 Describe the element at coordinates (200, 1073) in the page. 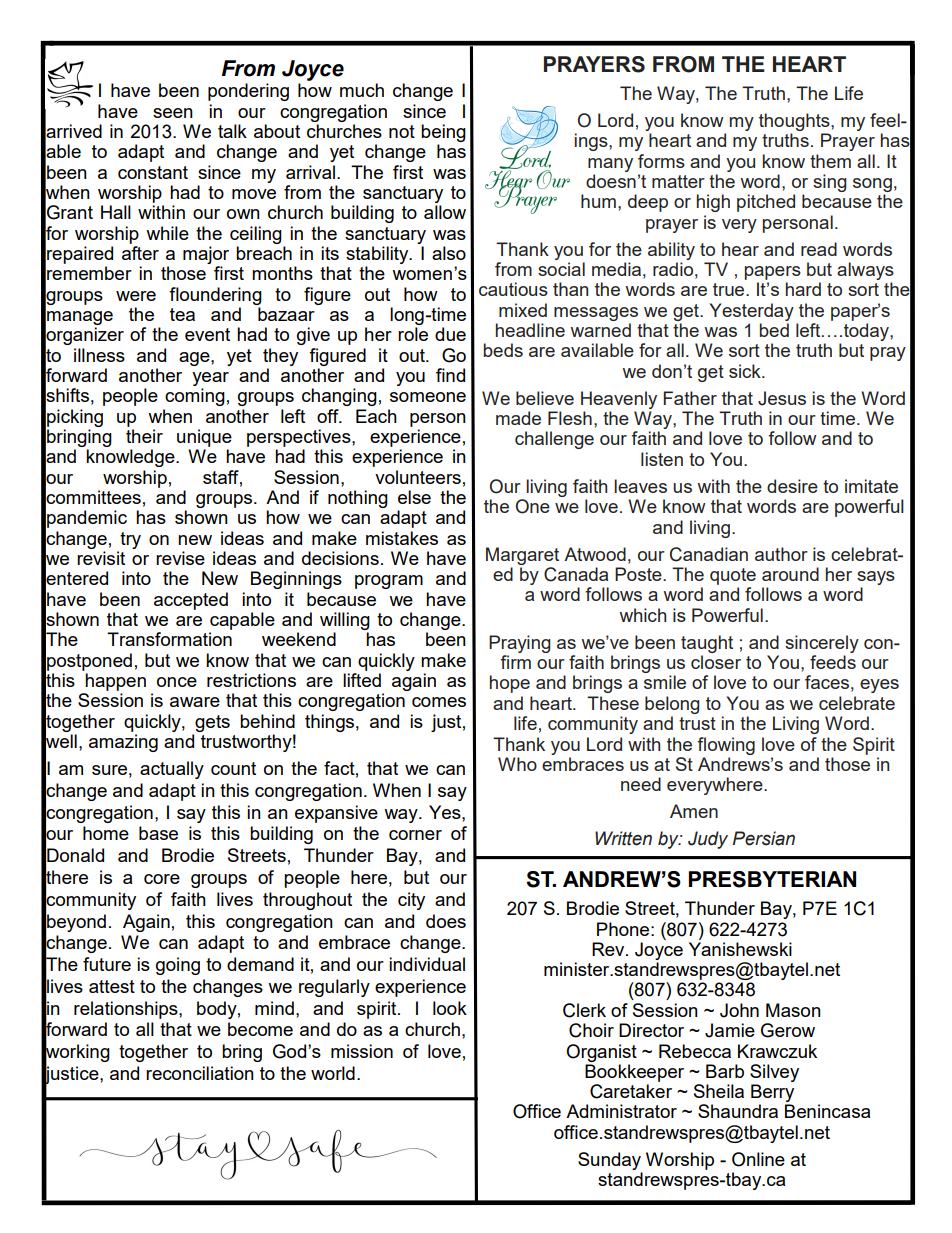

I see `reconciliation` at that location.
